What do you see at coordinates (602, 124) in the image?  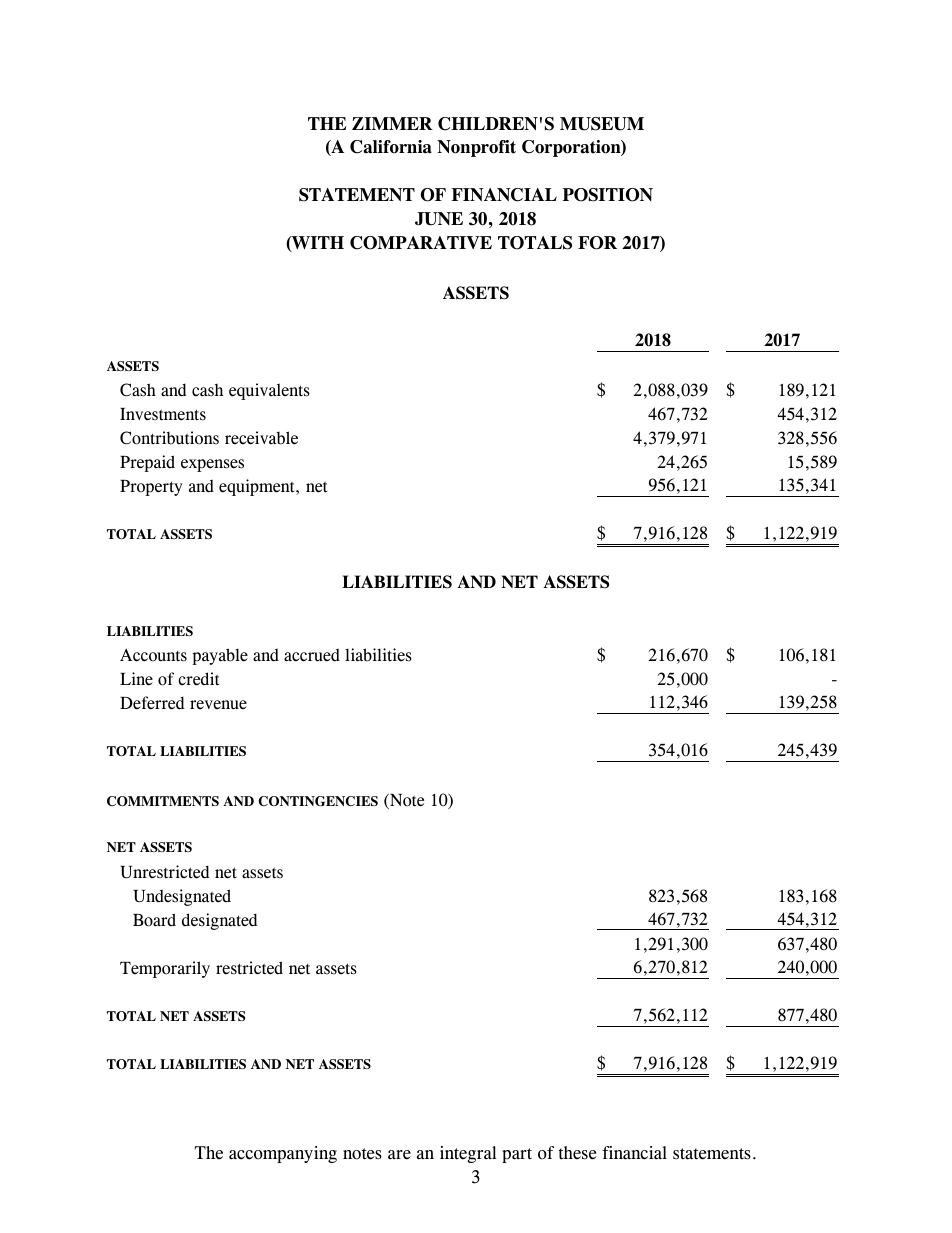 I see `MUSEUM` at bounding box center [602, 124].
